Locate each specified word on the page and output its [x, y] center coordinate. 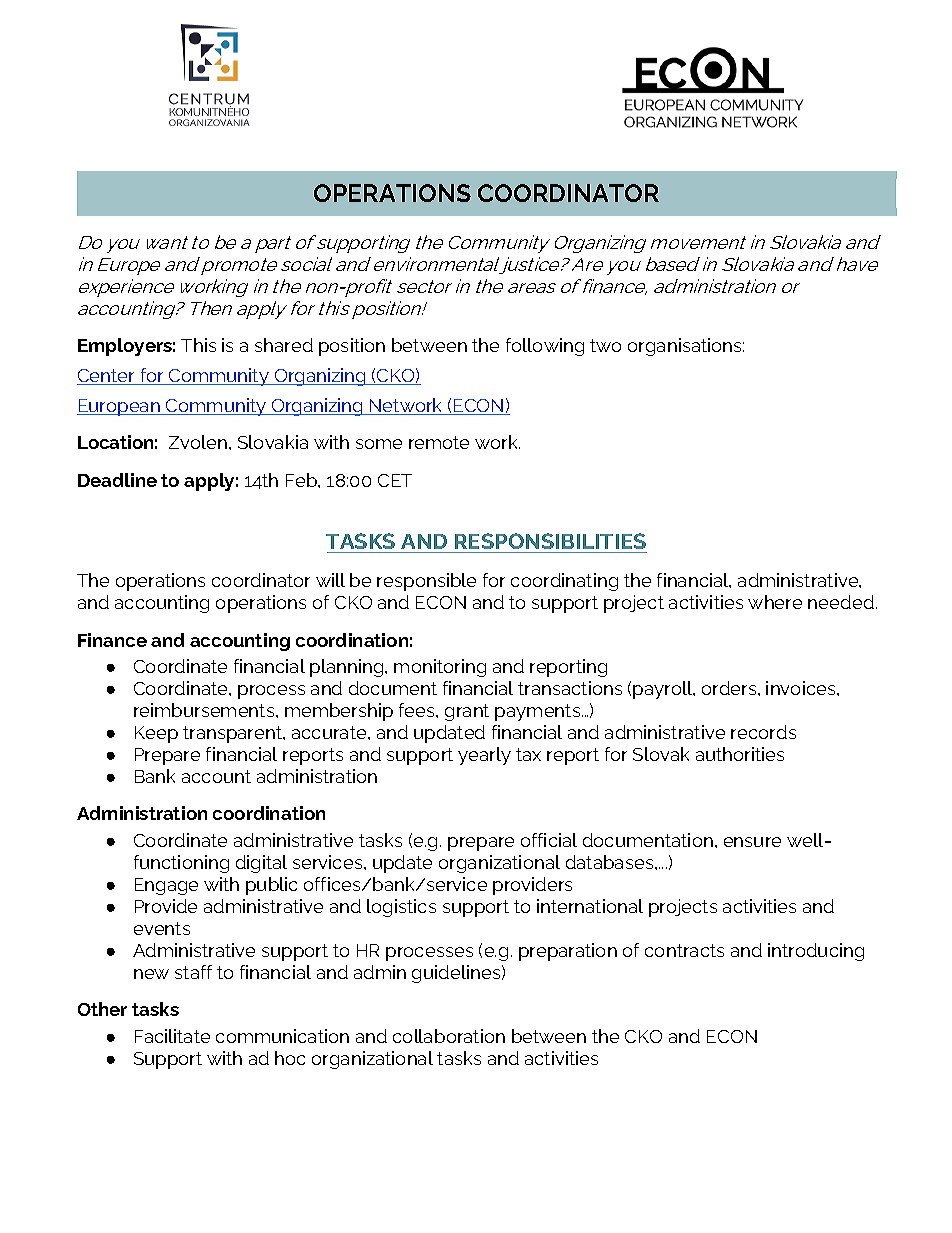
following [545, 347]
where [775, 602]
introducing [816, 952]
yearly [484, 756]
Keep [156, 734]
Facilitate [172, 1036]
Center [107, 377]
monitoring [440, 668]
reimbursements [205, 710]
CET [395, 480]
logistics [401, 908]
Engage [166, 886]
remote [439, 442]
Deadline [117, 480]
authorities [740, 754]
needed [842, 602]
